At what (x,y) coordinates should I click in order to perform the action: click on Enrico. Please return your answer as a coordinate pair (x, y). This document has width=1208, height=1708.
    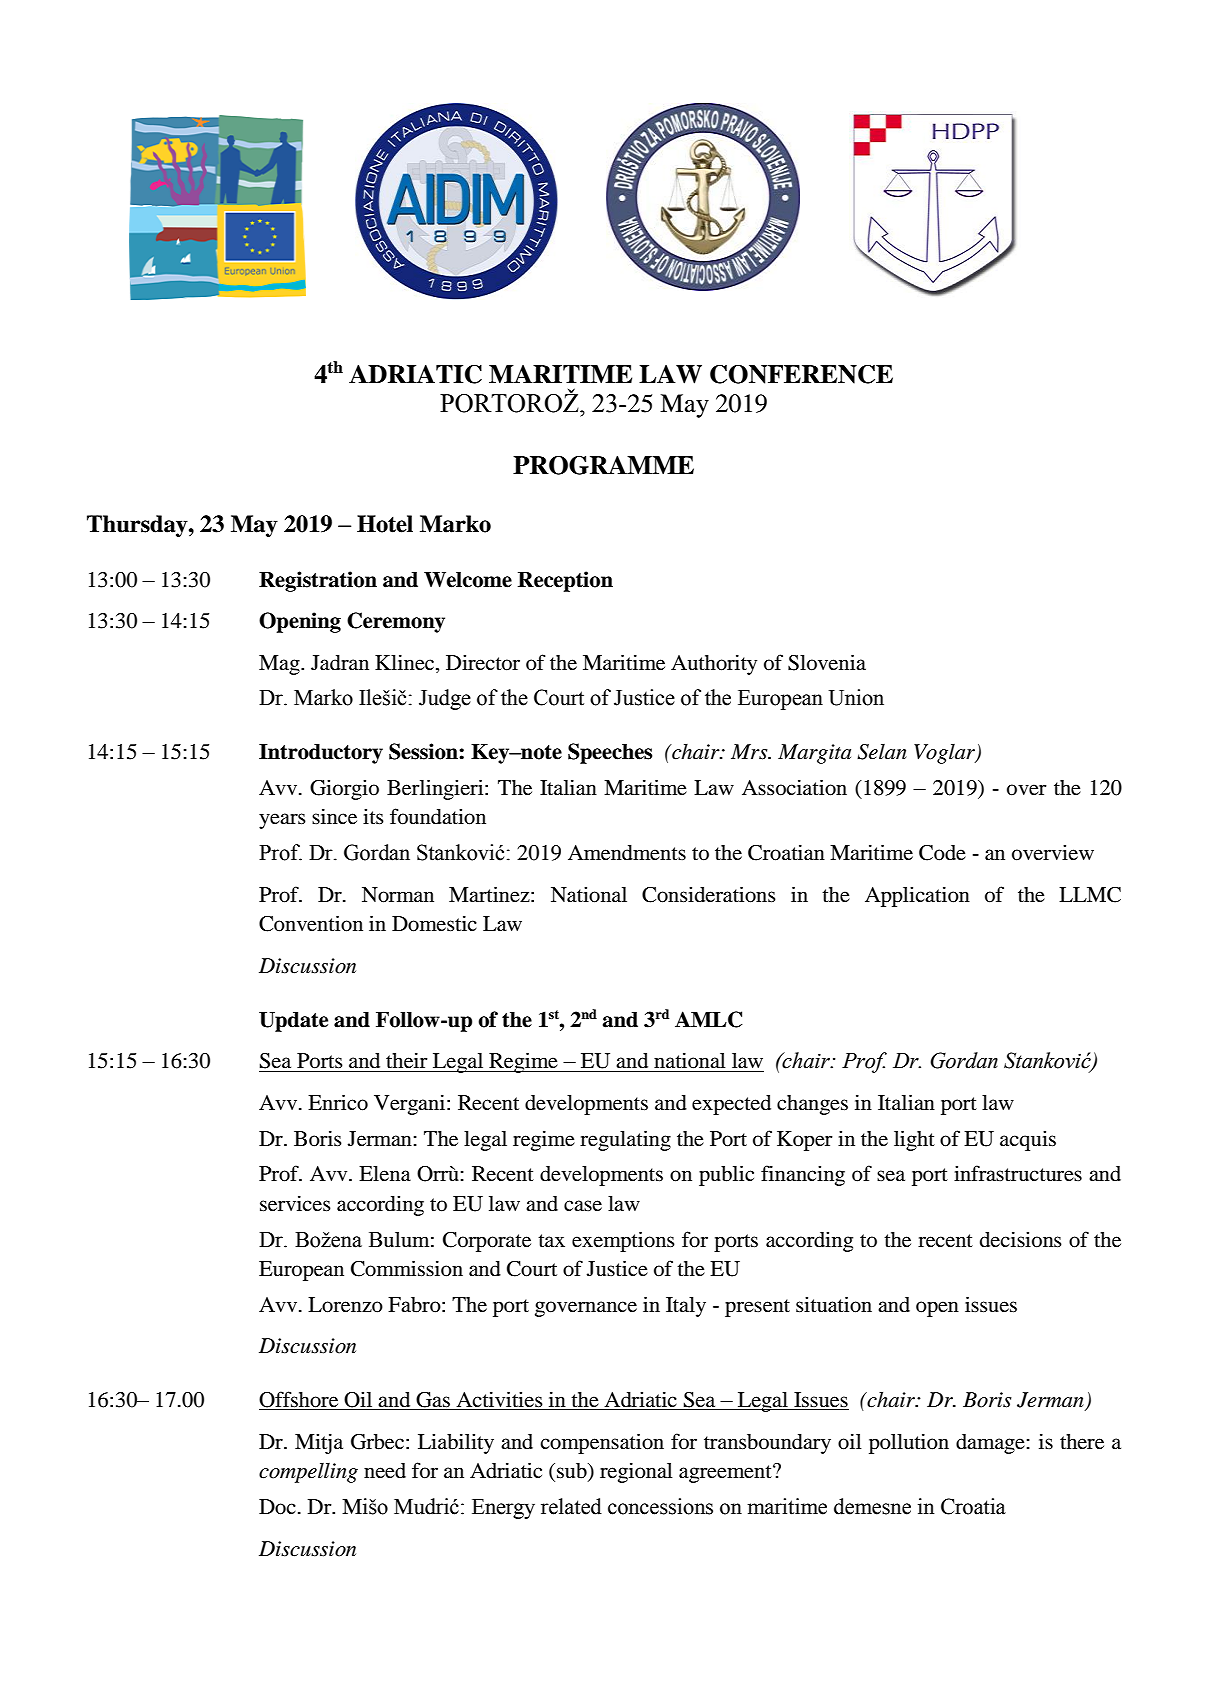
    Looking at the image, I should click on (338, 1102).
